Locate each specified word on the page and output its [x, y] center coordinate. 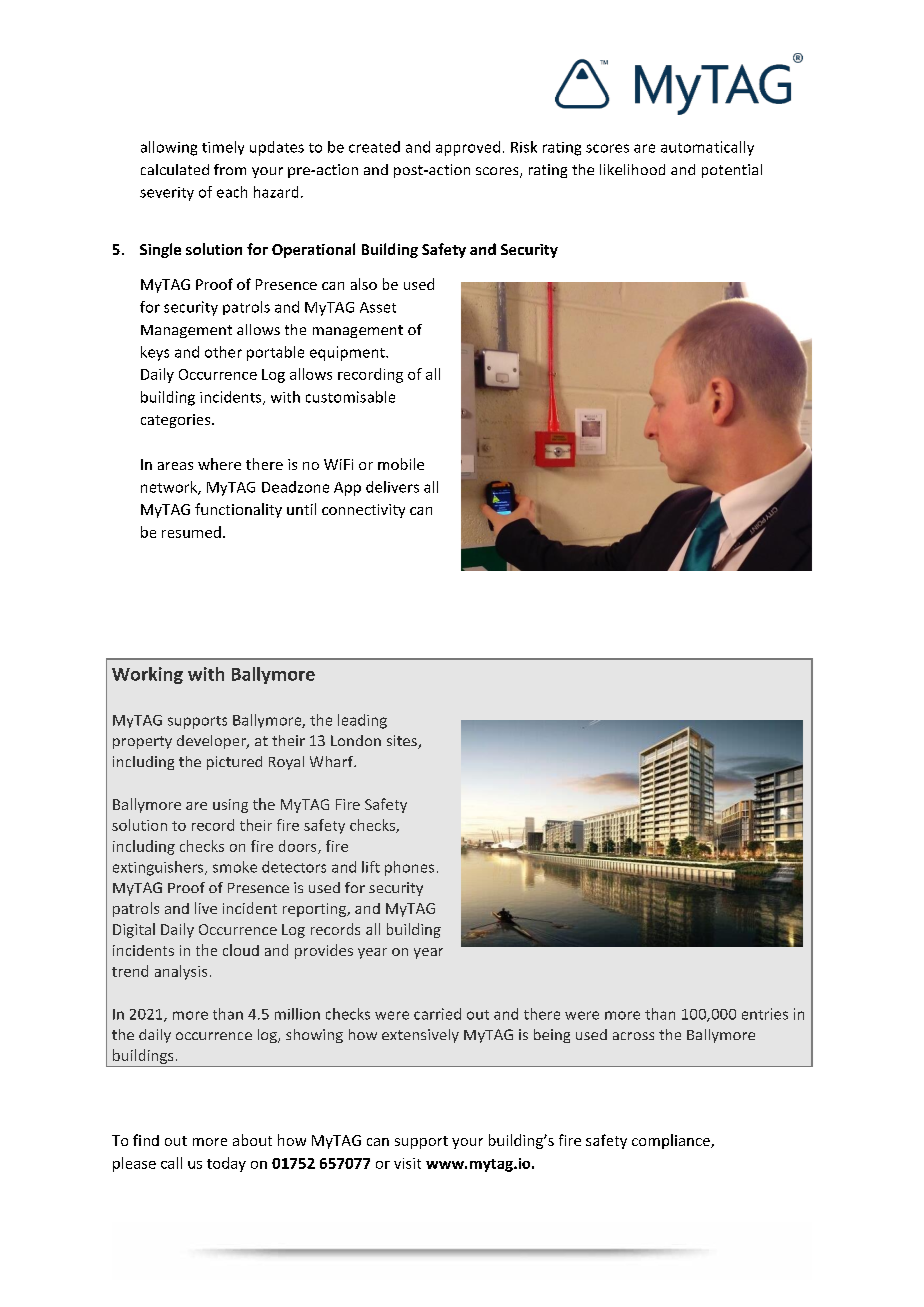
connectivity [363, 511]
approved [468, 148]
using [230, 806]
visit [407, 1163]
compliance [672, 1141]
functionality [238, 510]
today [226, 1164]
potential [732, 171]
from [230, 169]
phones [409, 868]
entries [765, 1014]
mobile [401, 464]
